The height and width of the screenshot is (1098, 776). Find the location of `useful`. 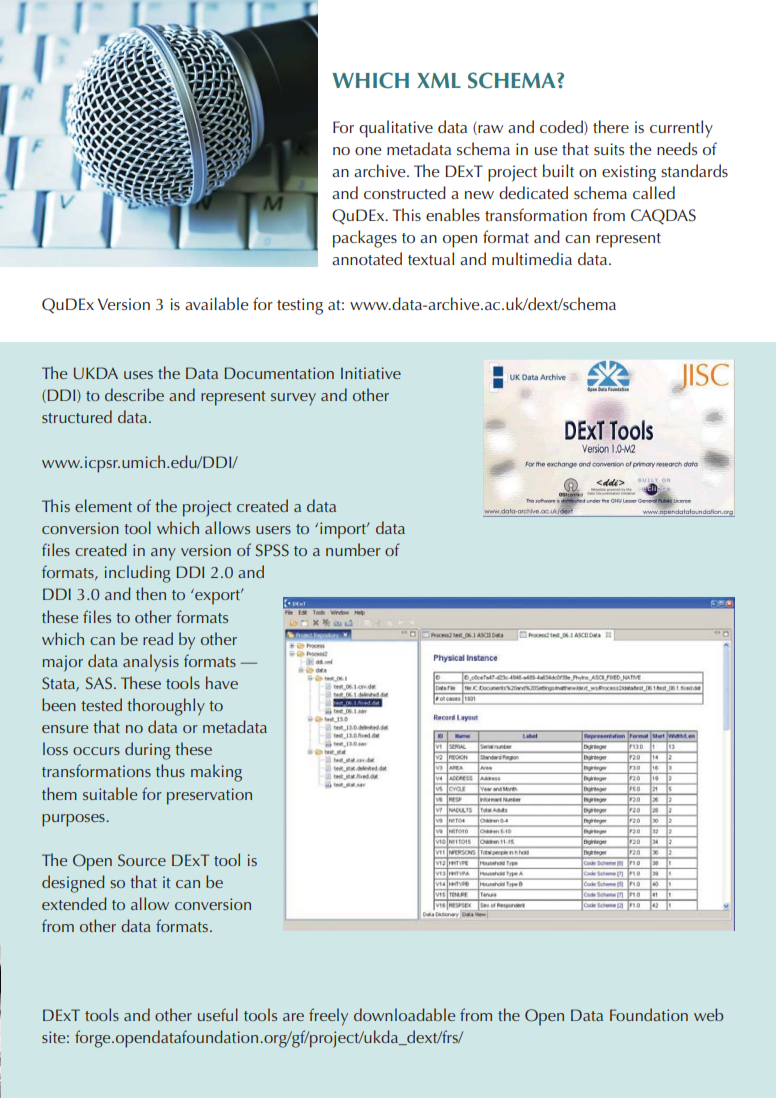

useful is located at coordinates (218, 1014).
